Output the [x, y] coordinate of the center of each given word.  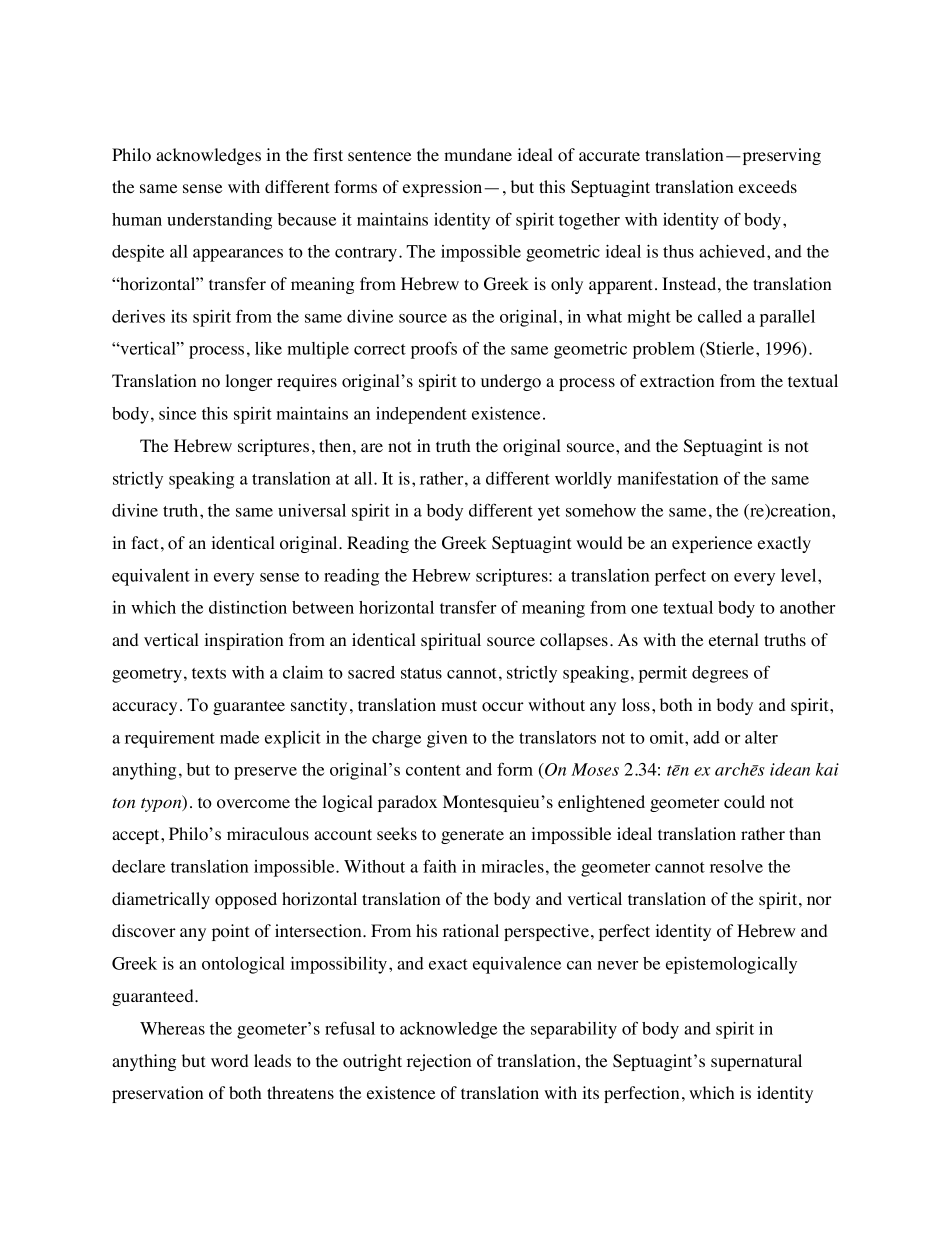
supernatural [756, 1062]
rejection [439, 1062]
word [230, 1061]
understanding [219, 221]
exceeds [768, 187]
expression [444, 188]
